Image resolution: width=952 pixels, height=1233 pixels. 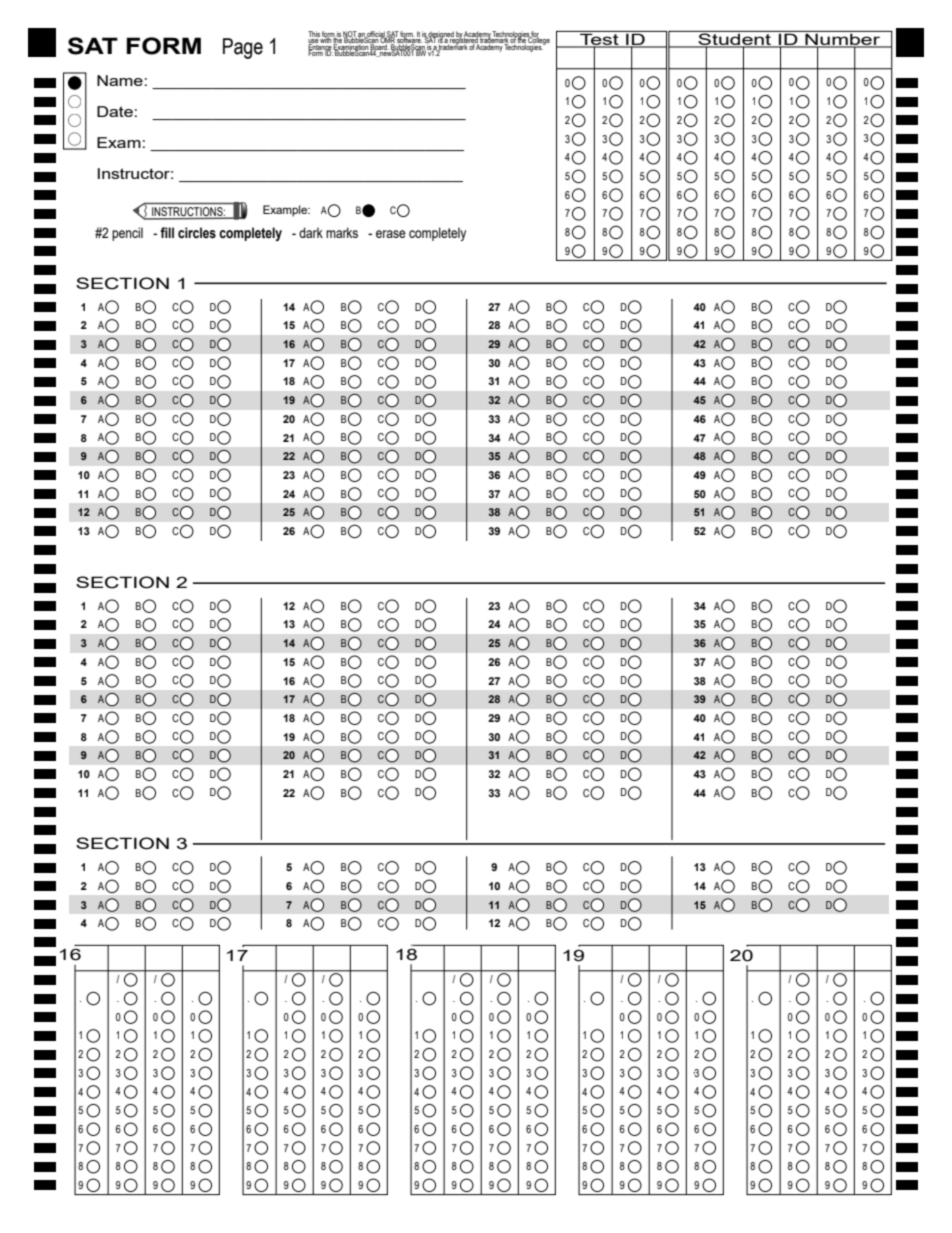 I want to click on Name, so click(x=121, y=80).
